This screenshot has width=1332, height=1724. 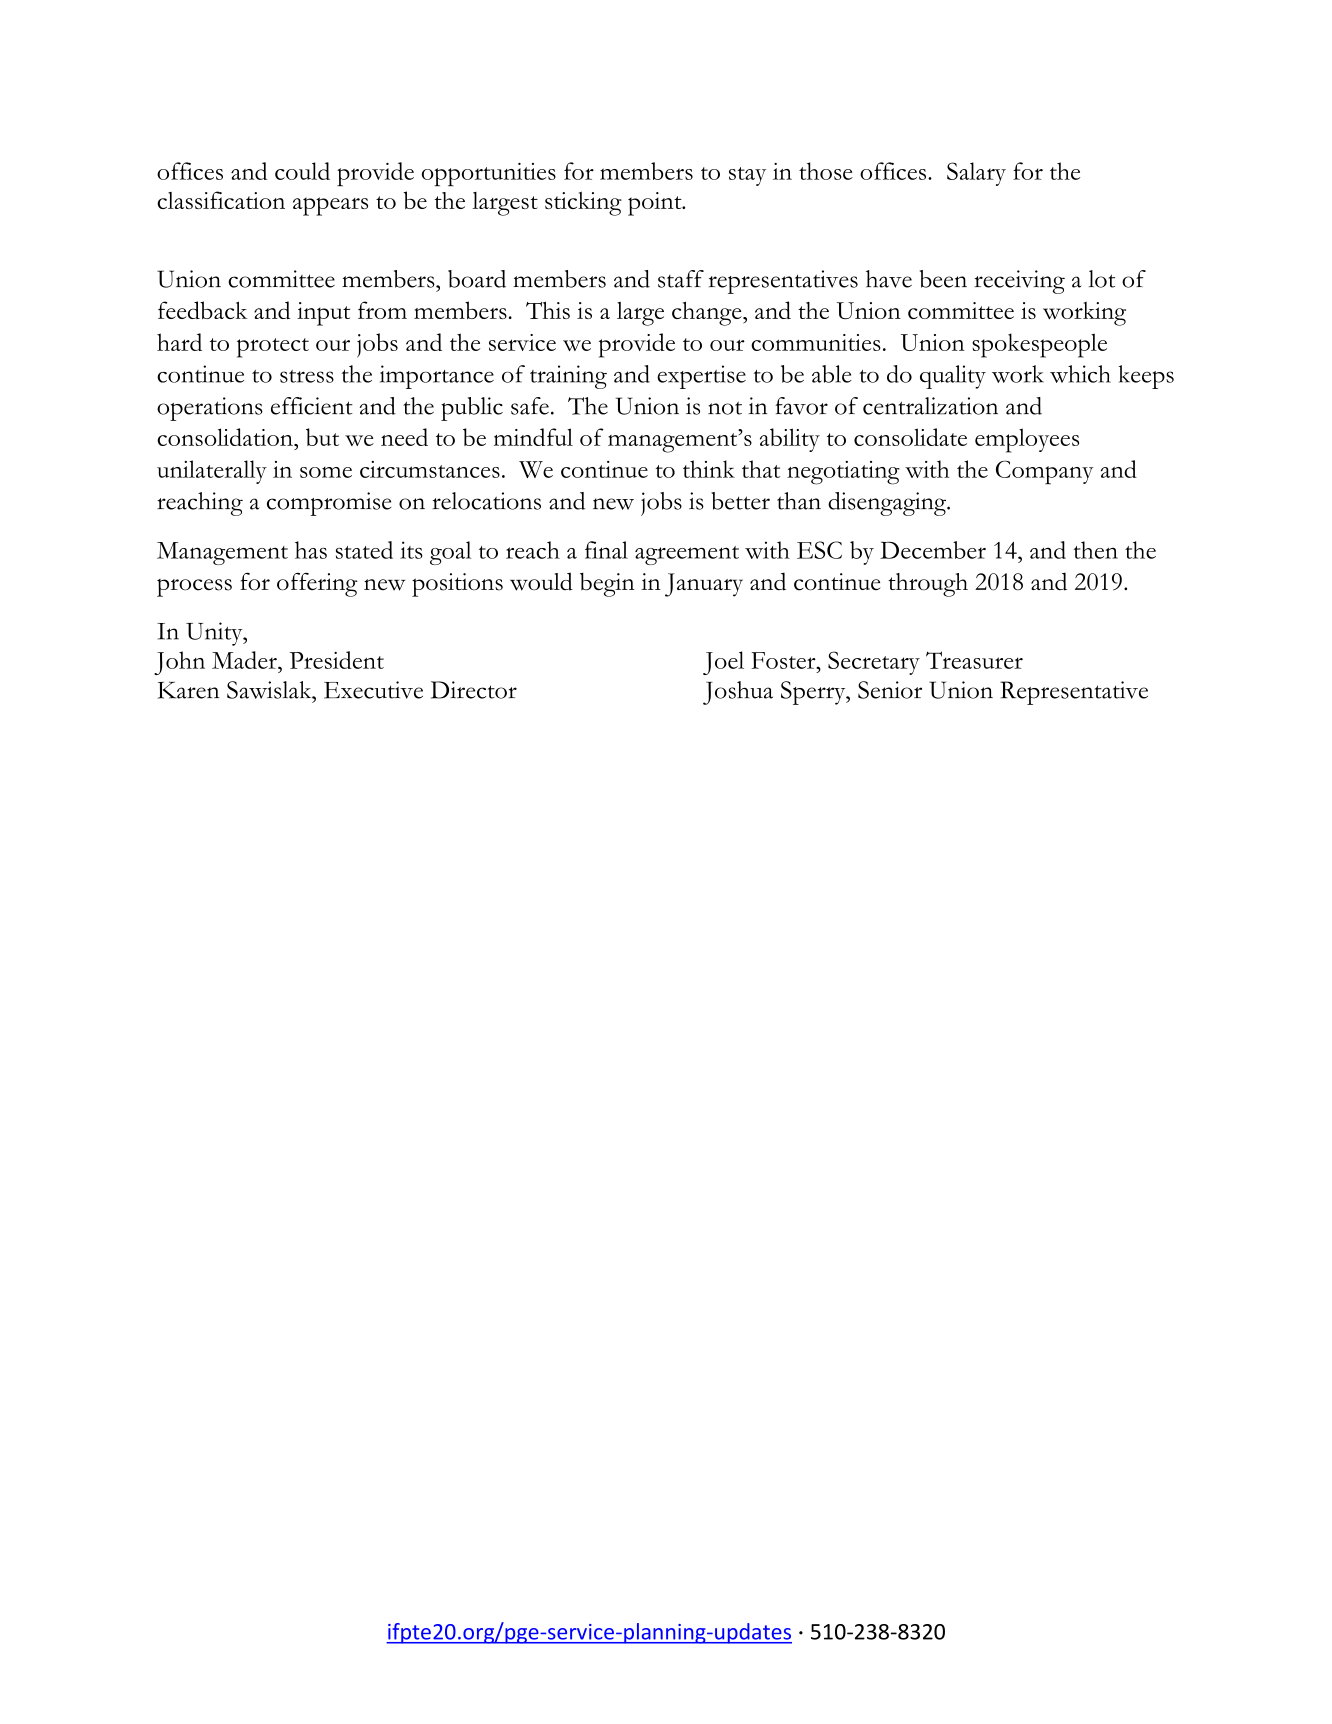 What do you see at coordinates (337, 660) in the screenshot?
I see `President` at bounding box center [337, 660].
